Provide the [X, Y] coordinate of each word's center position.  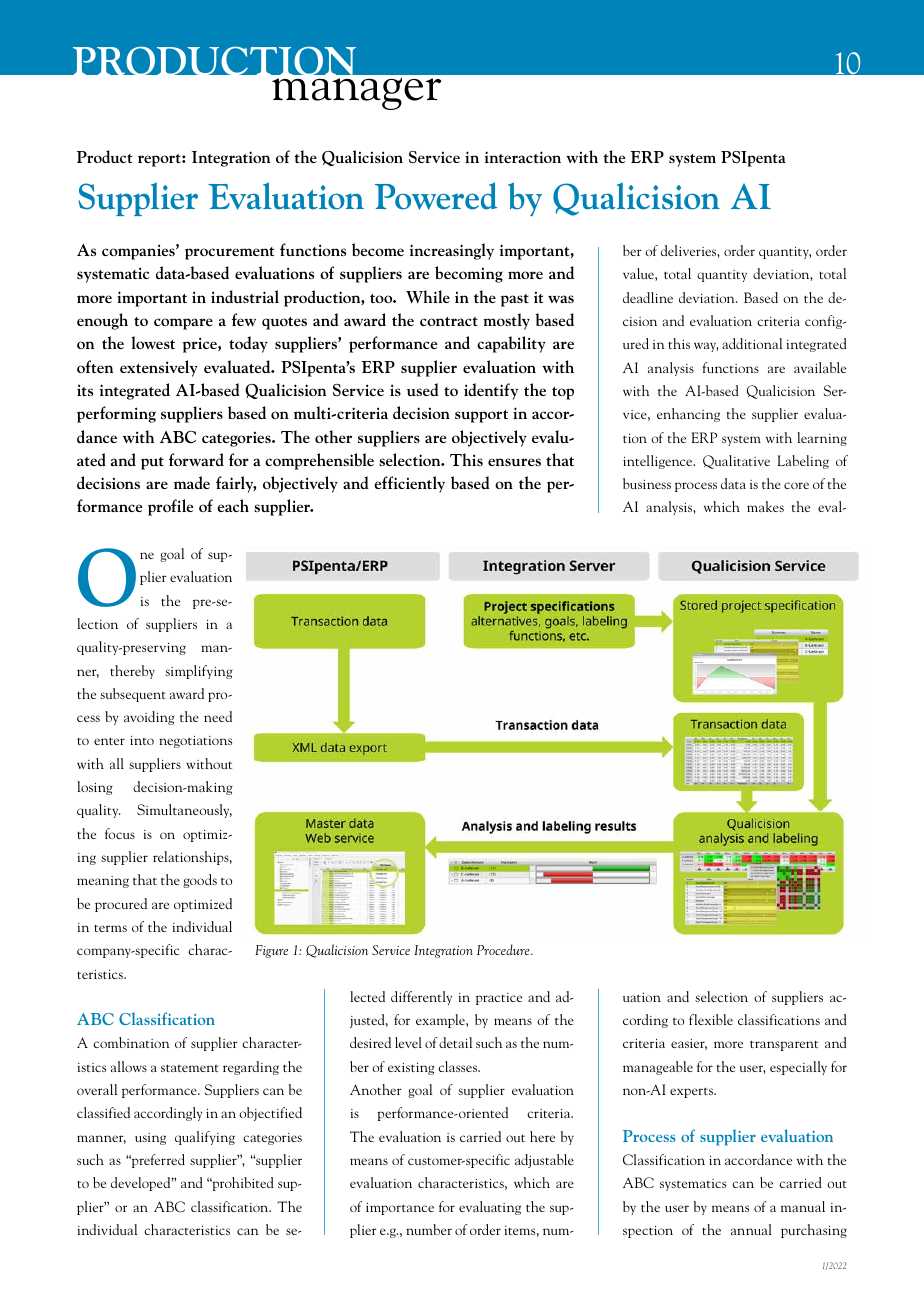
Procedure [504, 949]
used [423, 389]
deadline [648, 297]
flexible [711, 1019]
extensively [159, 368]
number [429, 1229]
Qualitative [736, 462]
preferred [157, 1161]
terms [110, 928]
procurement [230, 253]
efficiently [409, 484]
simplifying [199, 672]
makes [765, 506]
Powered [436, 196]
